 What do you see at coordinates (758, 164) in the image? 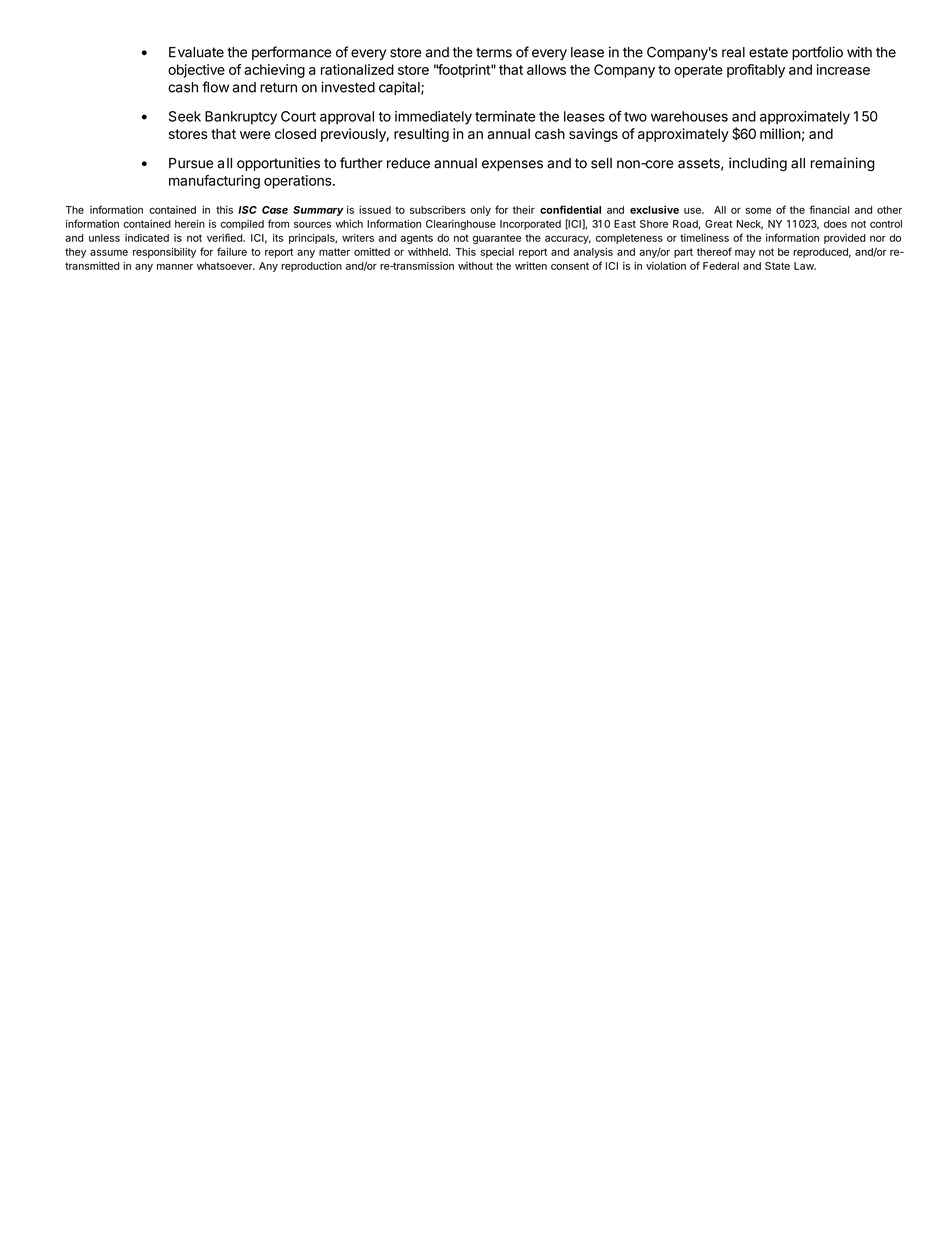
I see `including` at bounding box center [758, 164].
